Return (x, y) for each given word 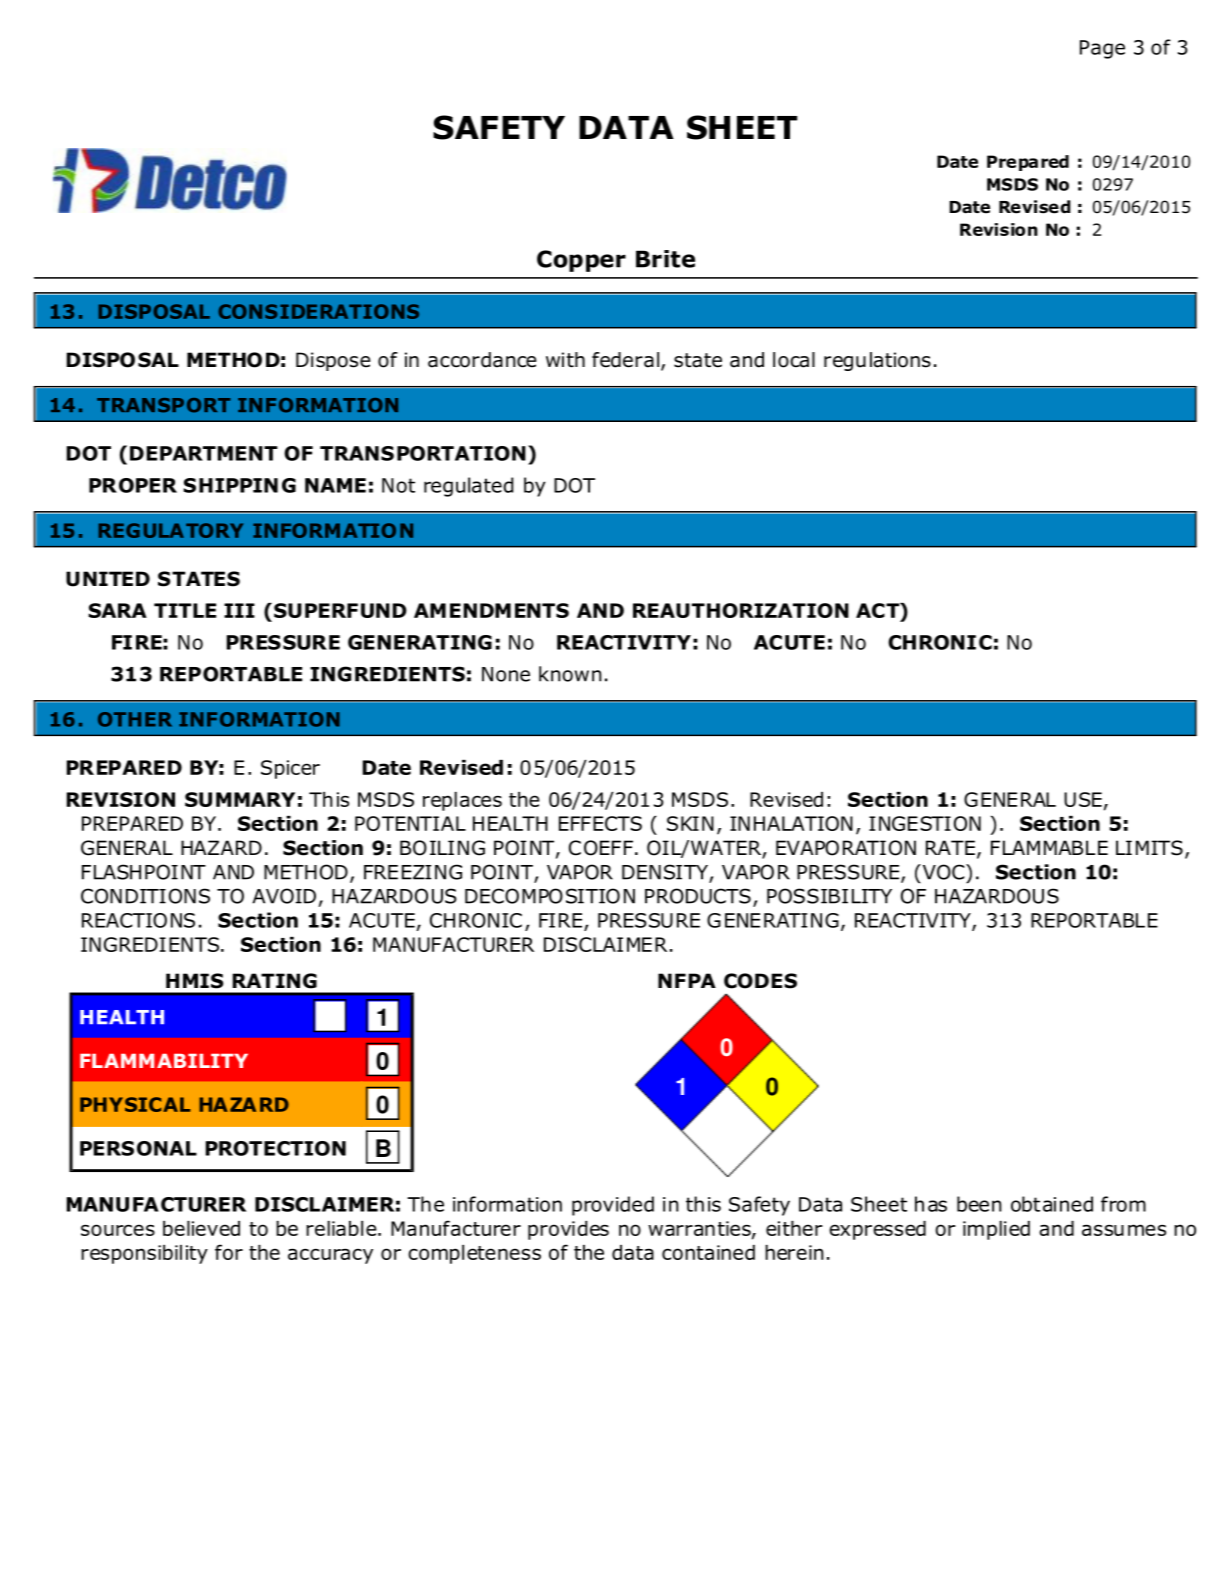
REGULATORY (171, 530)
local (794, 360)
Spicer (290, 769)
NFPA (687, 980)
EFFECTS (600, 823)
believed (201, 1228)
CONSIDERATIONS (318, 311)
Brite (665, 259)
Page (1102, 49)
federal (625, 360)
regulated (468, 487)
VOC (943, 872)
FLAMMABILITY (164, 1061)
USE (1083, 799)
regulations (877, 361)
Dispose (333, 361)
